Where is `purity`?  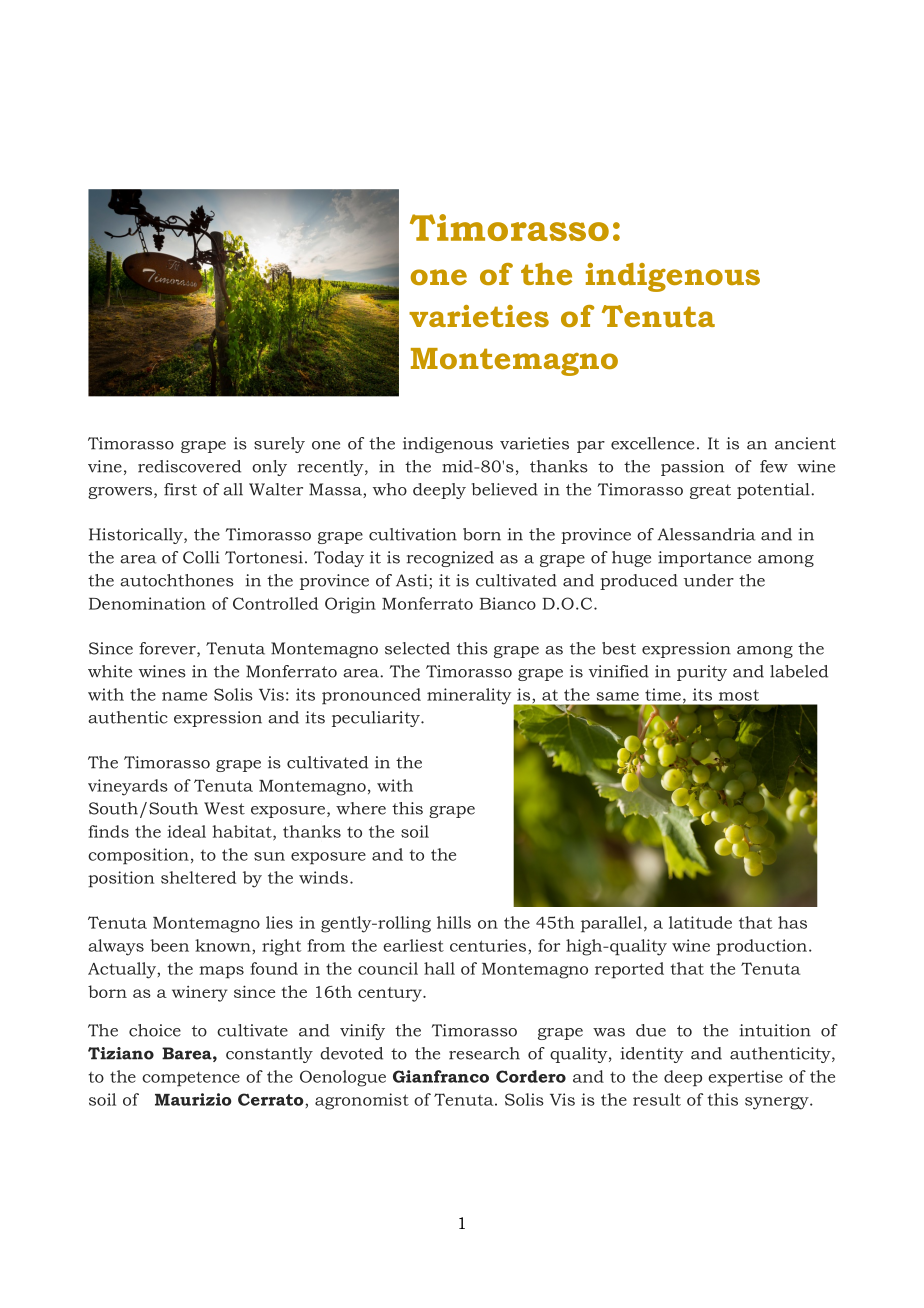 purity is located at coordinates (702, 673).
